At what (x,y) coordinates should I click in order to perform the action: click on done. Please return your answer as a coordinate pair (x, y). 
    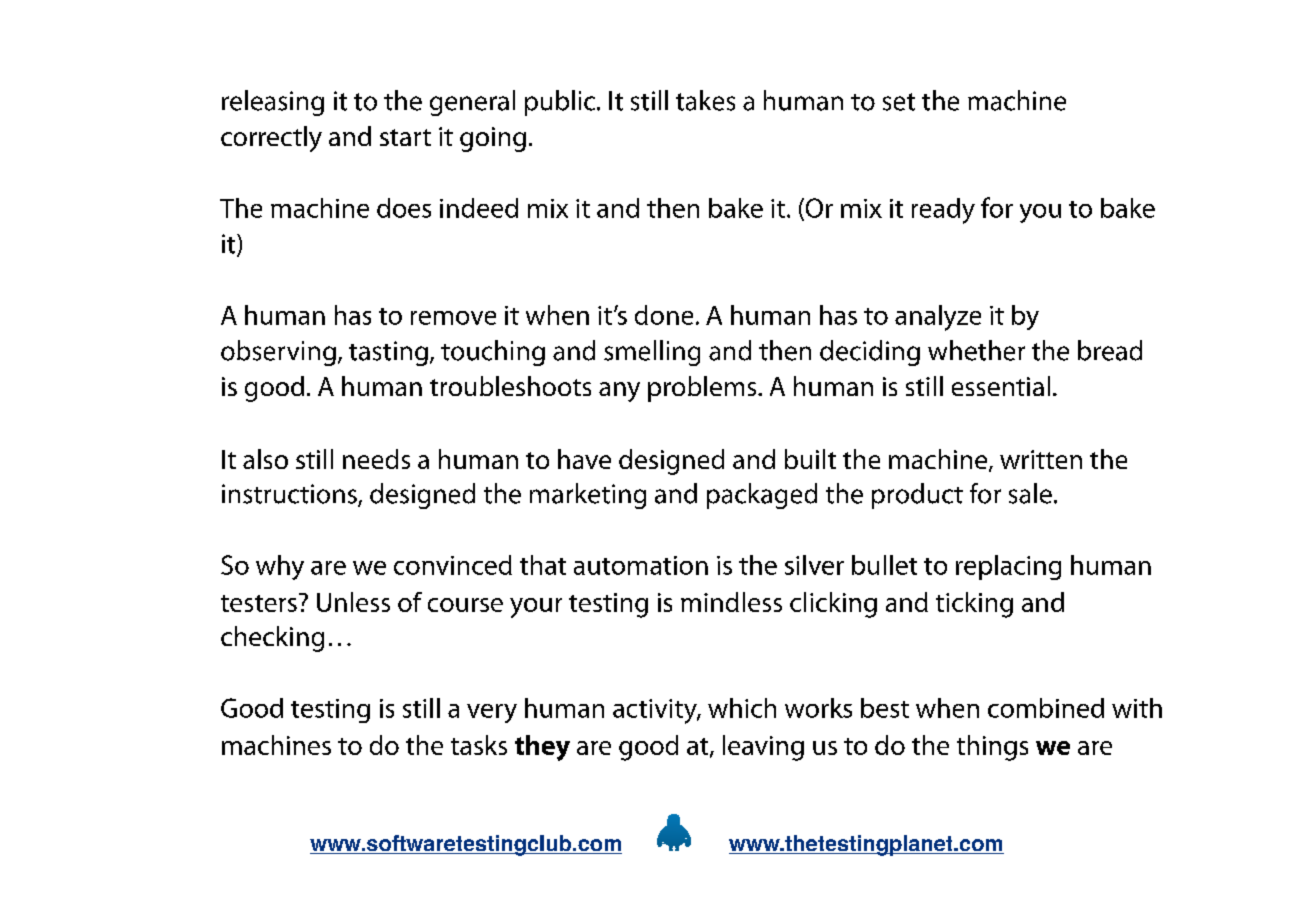
    Looking at the image, I should click on (664, 315).
